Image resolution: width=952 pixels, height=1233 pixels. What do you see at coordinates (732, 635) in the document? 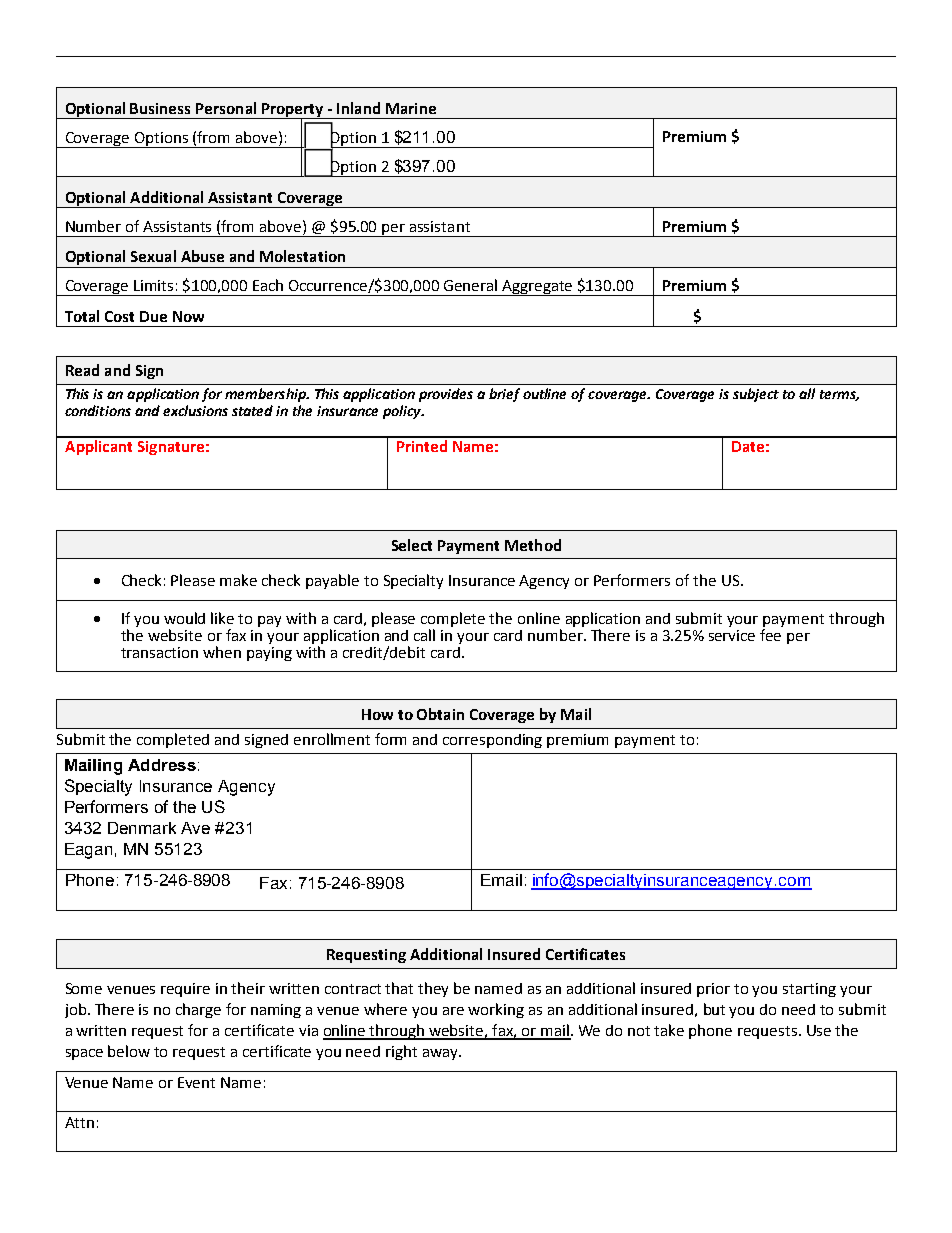
I see `service` at bounding box center [732, 635].
